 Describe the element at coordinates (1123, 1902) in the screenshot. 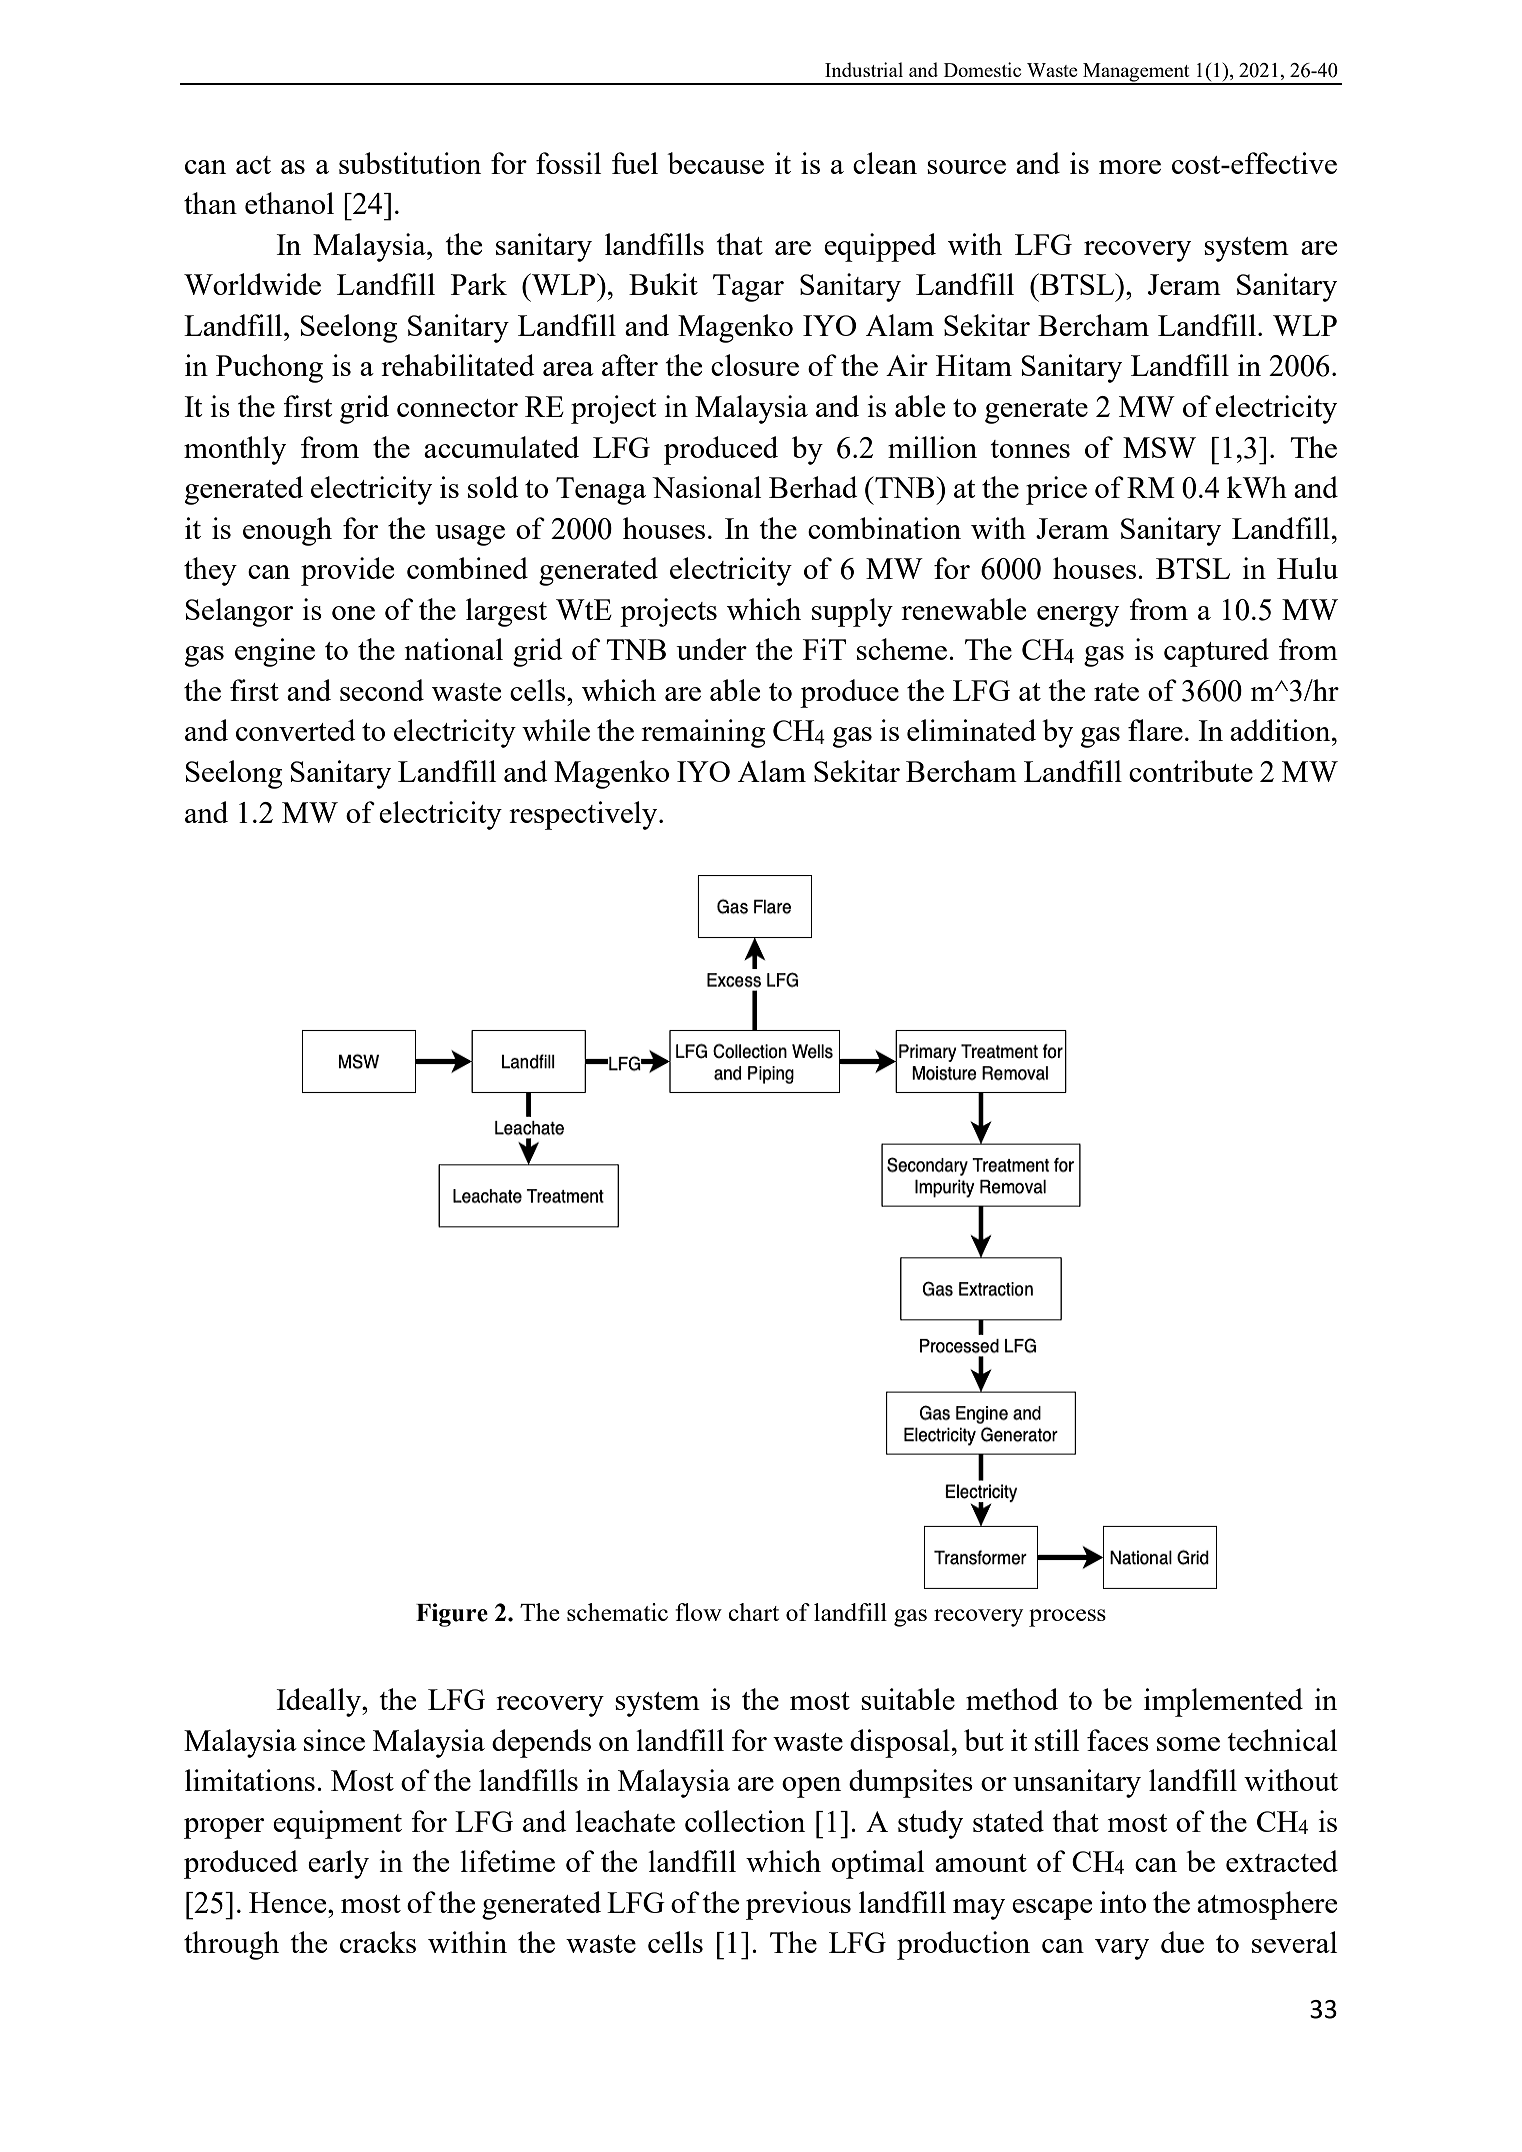

I see `into` at that location.
